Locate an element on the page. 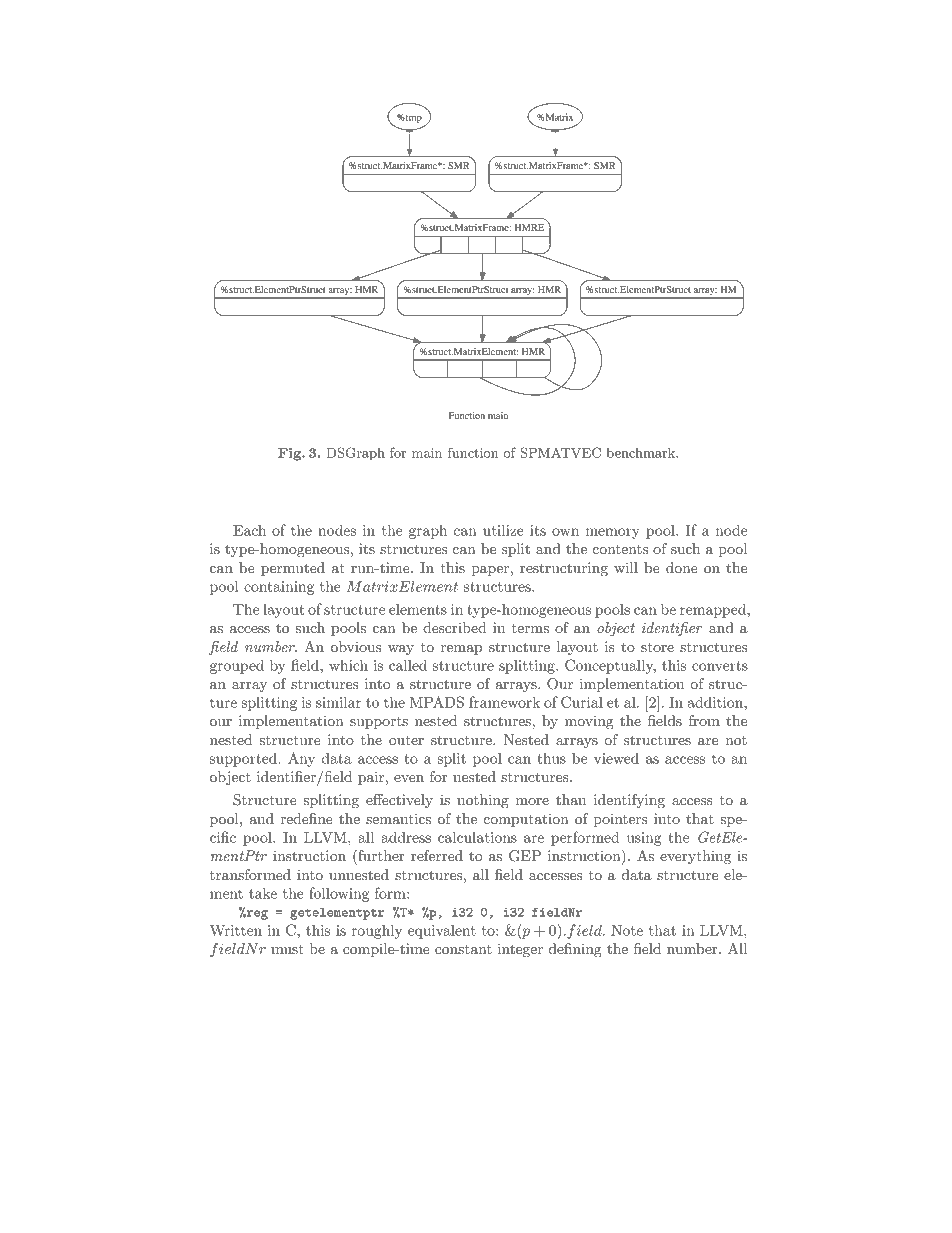  own is located at coordinates (565, 532).
